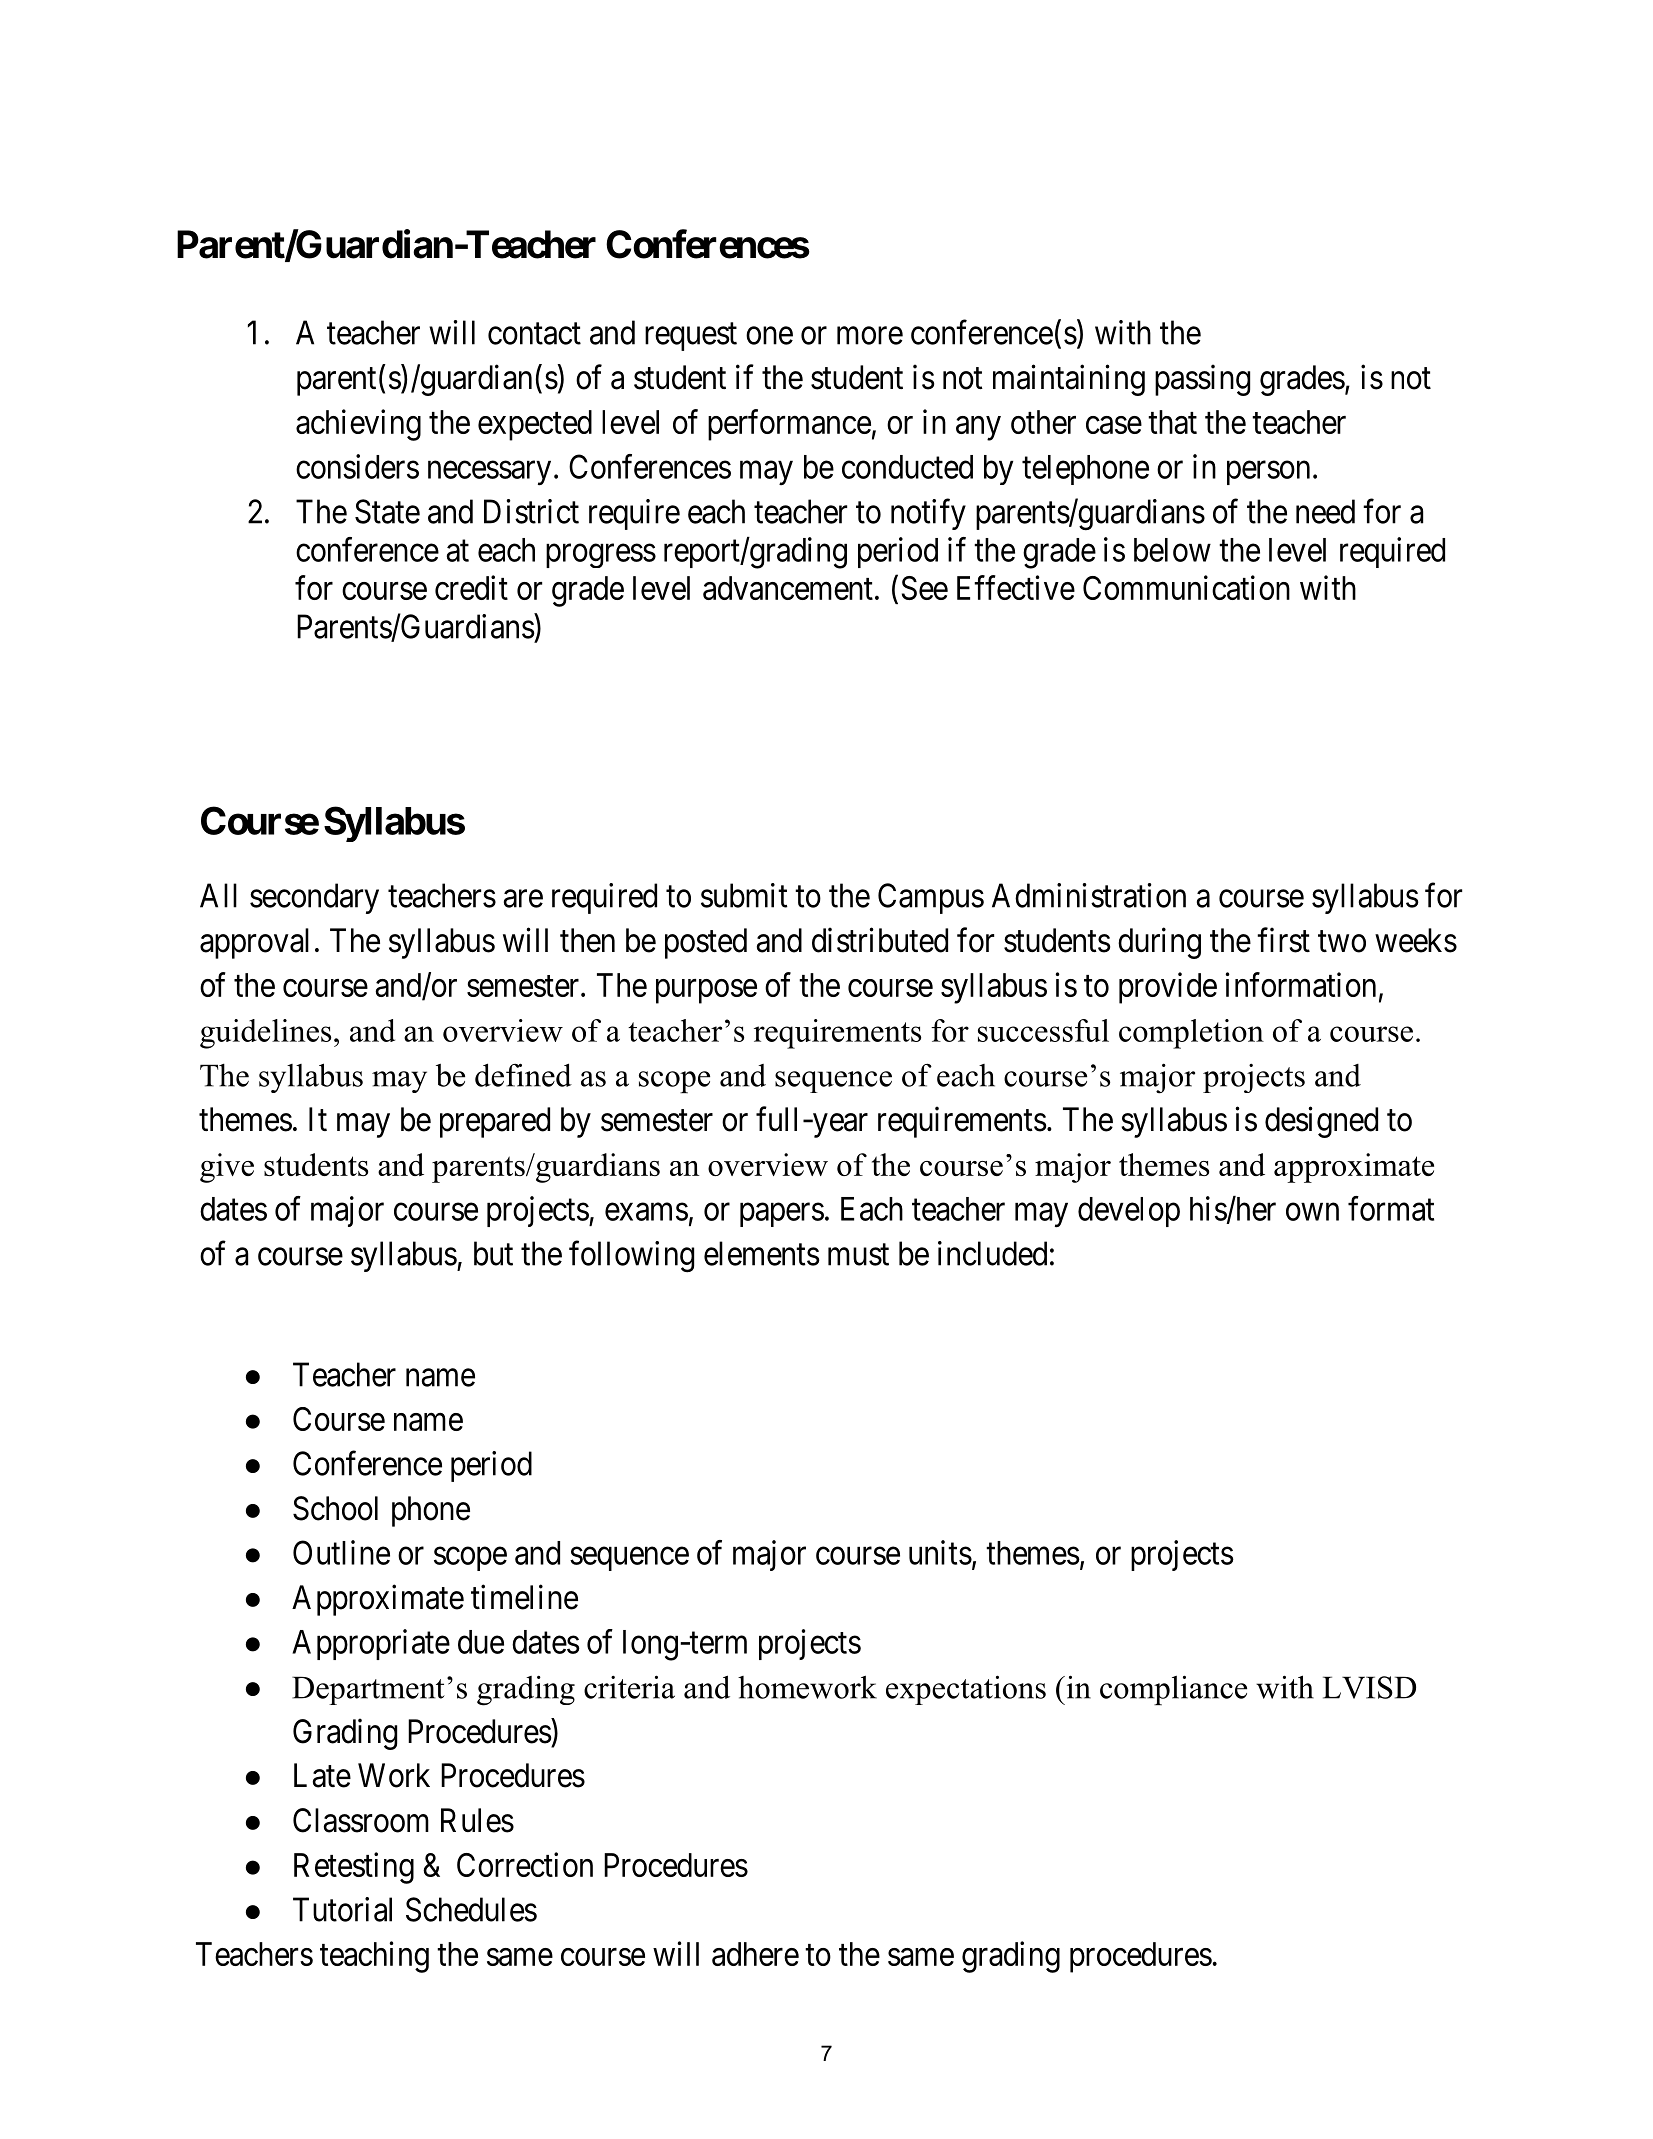 The height and width of the screenshot is (2139, 1653). What do you see at coordinates (254, 943) in the screenshot?
I see `approval` at bounding box center [254, 943].
